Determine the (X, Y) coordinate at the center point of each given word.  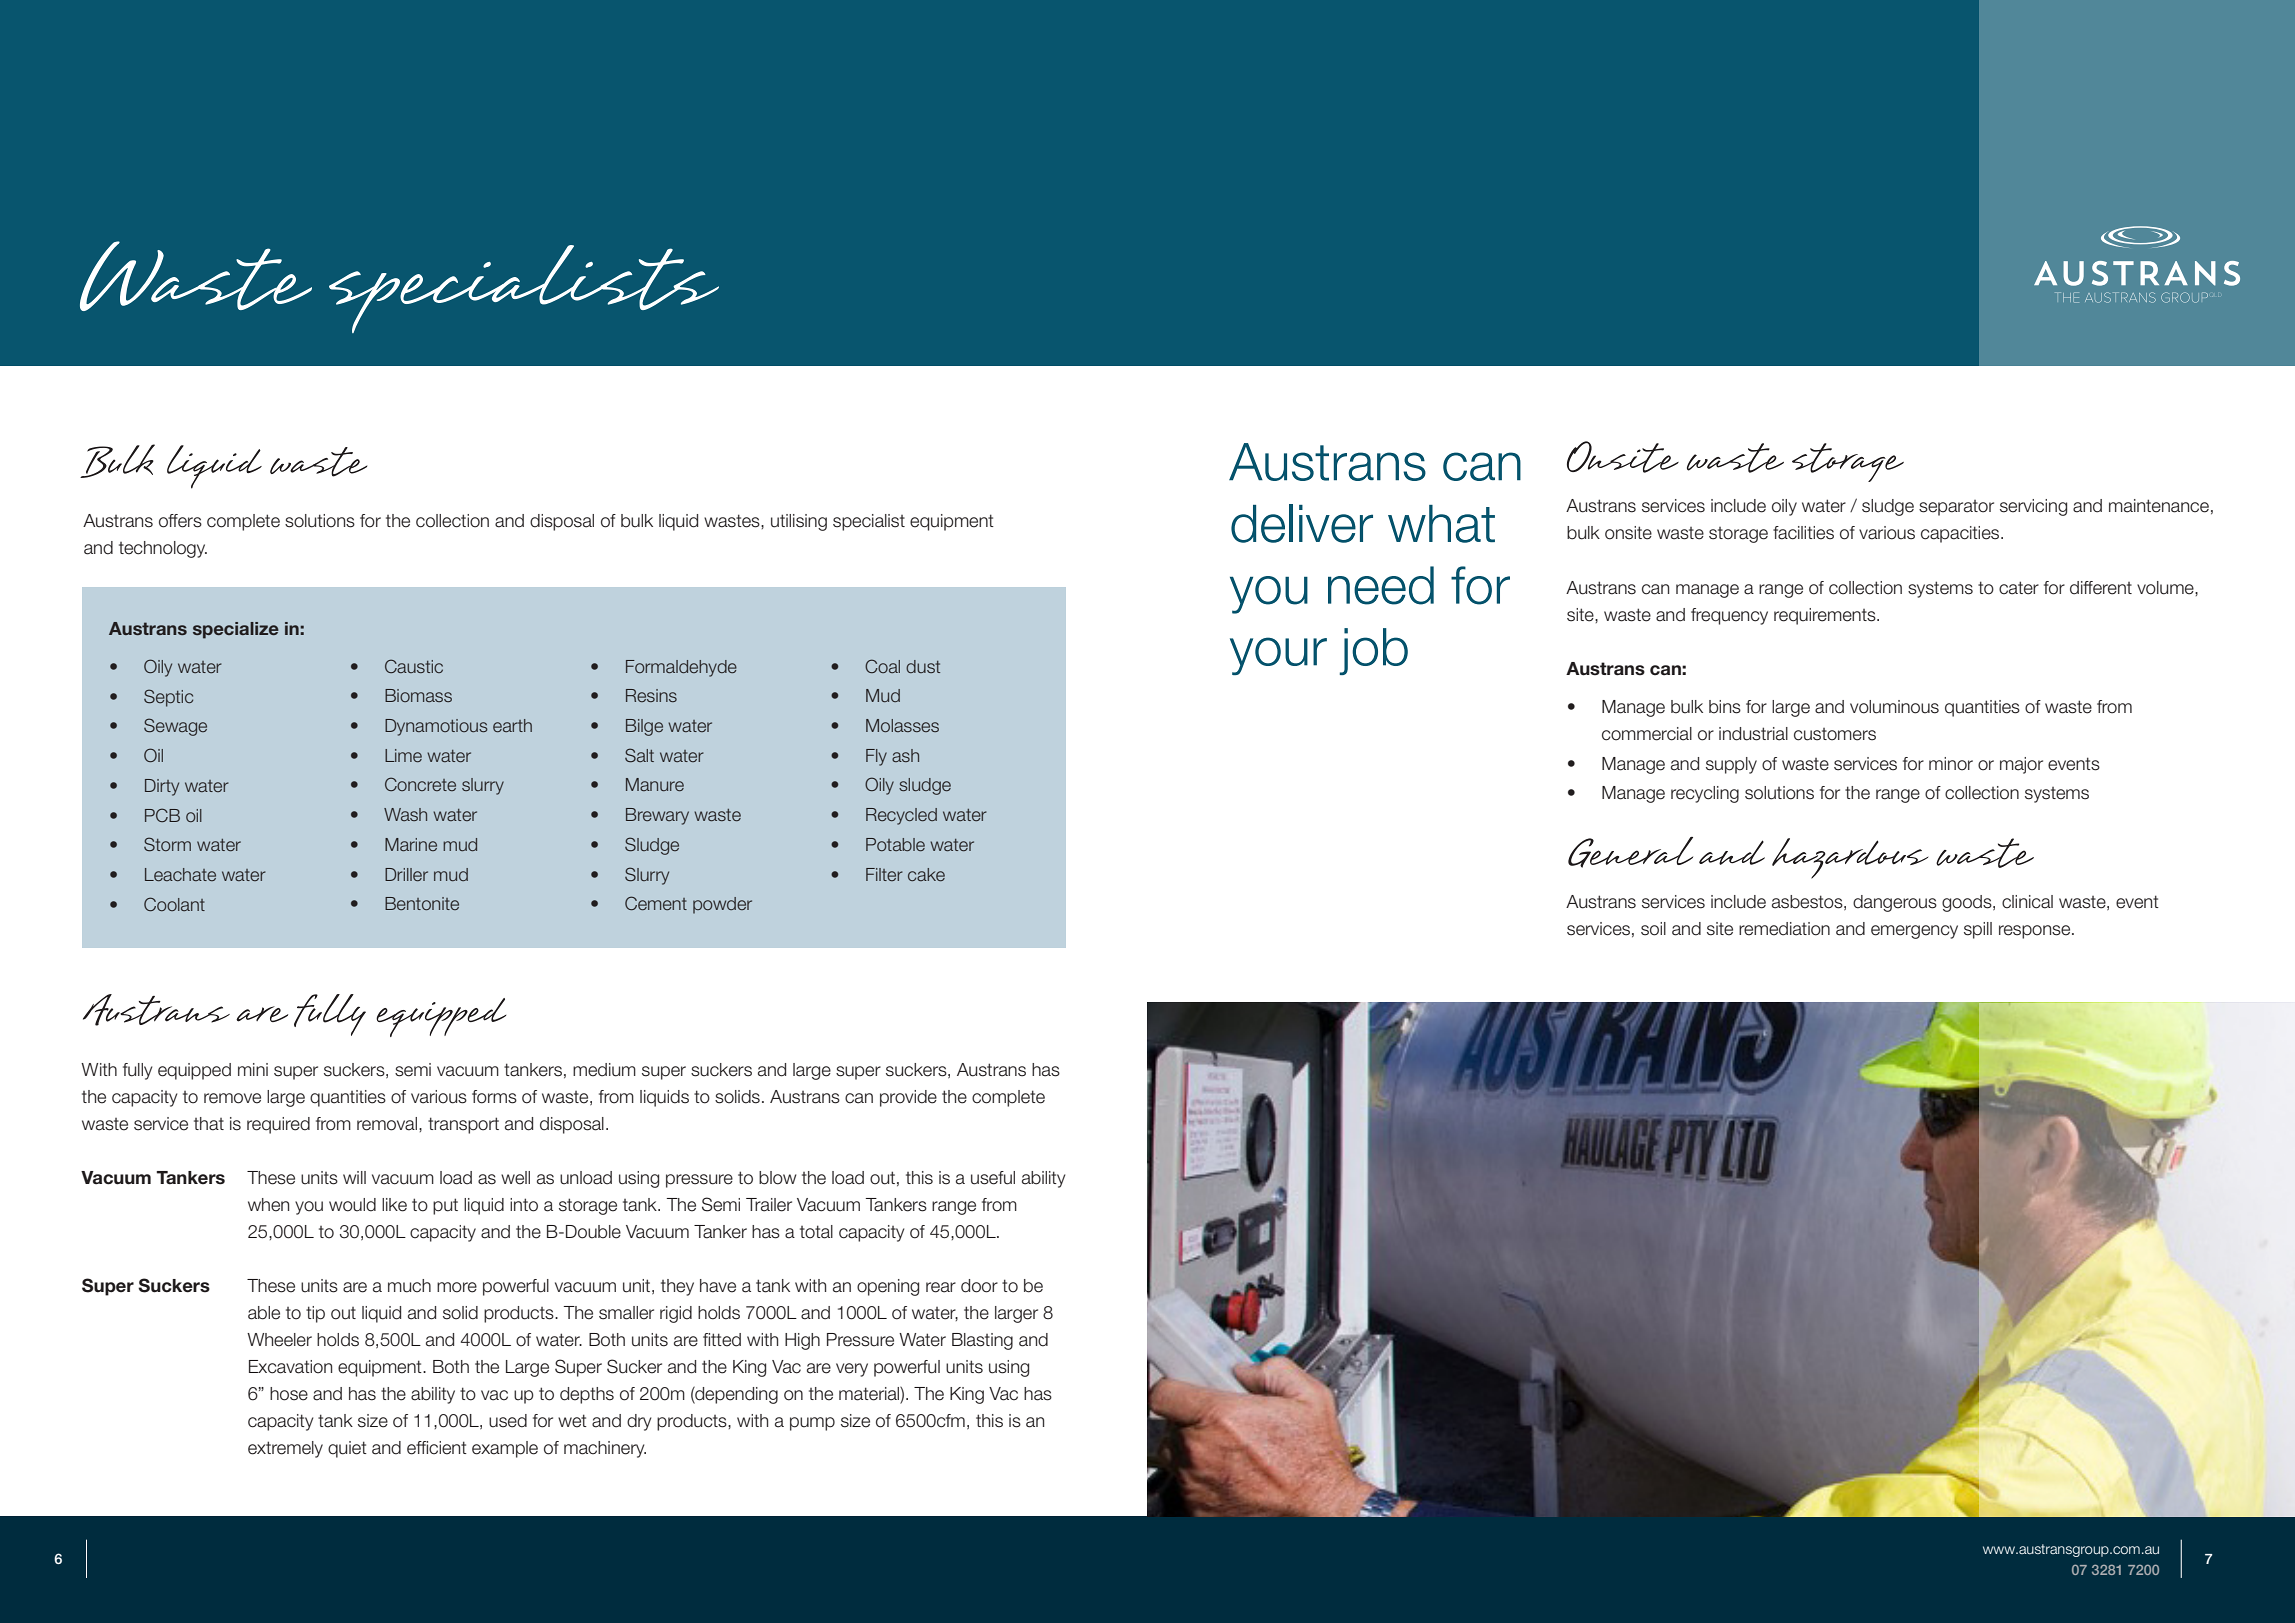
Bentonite (422, 903)
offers (180, 521)
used (508, 1421)
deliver (1302, 523)
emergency (1914, 932)
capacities (1961, 534)
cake (926, 874)
